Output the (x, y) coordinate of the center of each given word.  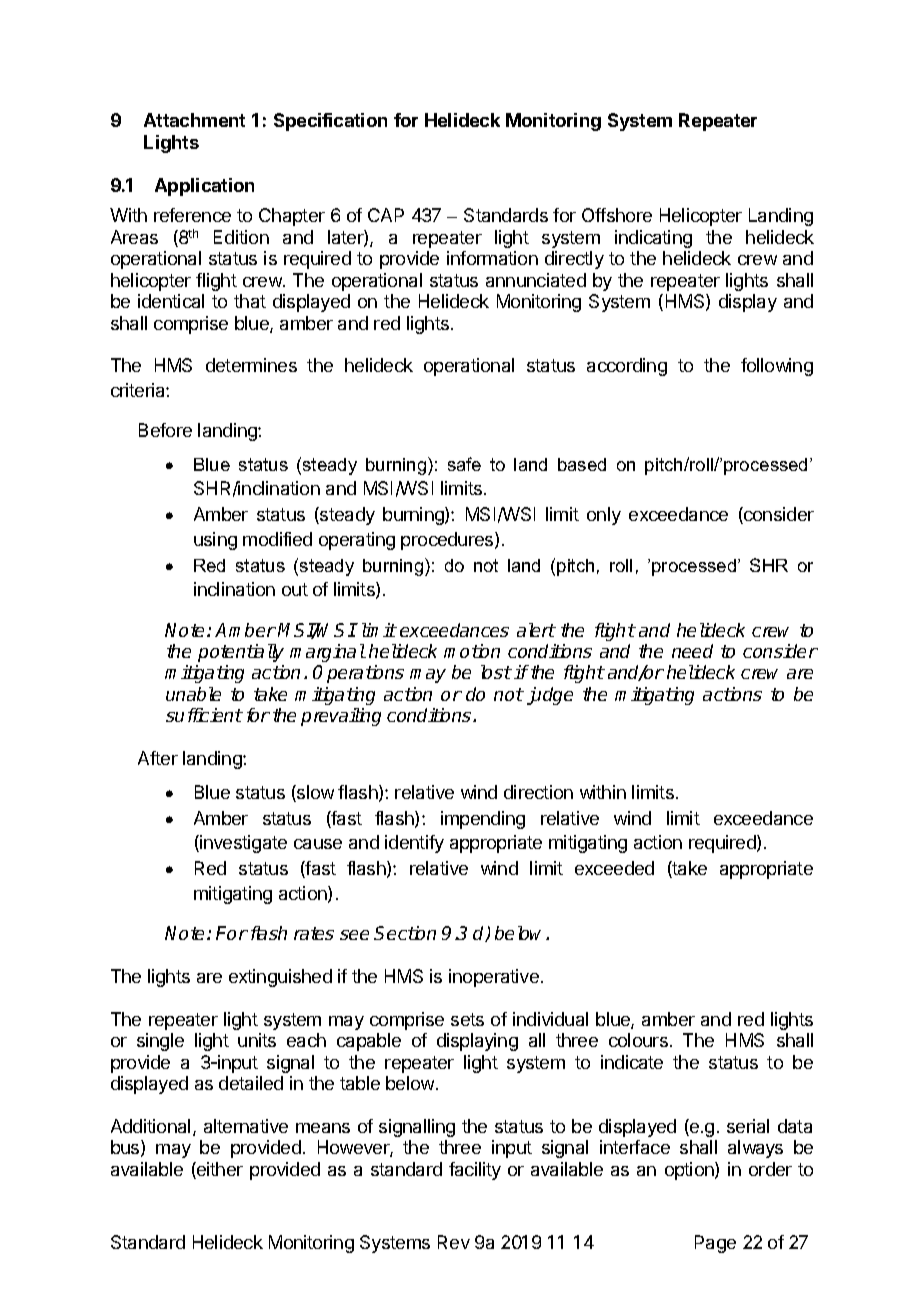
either (219, 1170)
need (692, 651)
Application (204, 187)
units (257, 1040)
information (492, 258)
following (777, 367)
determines (251, 365)
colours (638, 1040)
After (158, 758)
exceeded (614, 868)
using (215, 541)
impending (483, 820)
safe (464, 464)
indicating (653, 239)
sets (467, 1019)
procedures (448, 541)
